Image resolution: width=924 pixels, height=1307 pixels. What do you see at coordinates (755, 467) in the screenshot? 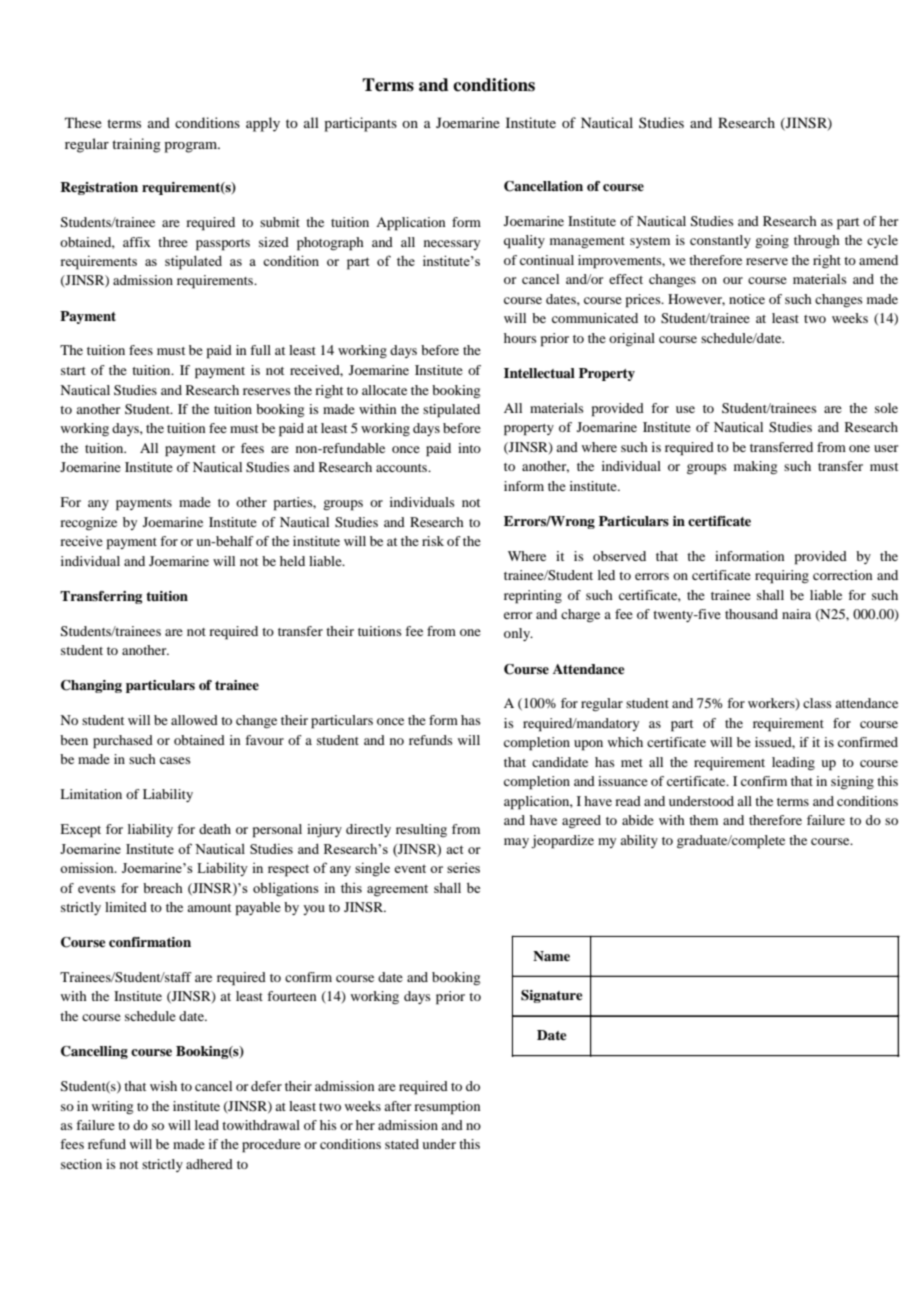
I see `making` at bounding box center [755, 467].
